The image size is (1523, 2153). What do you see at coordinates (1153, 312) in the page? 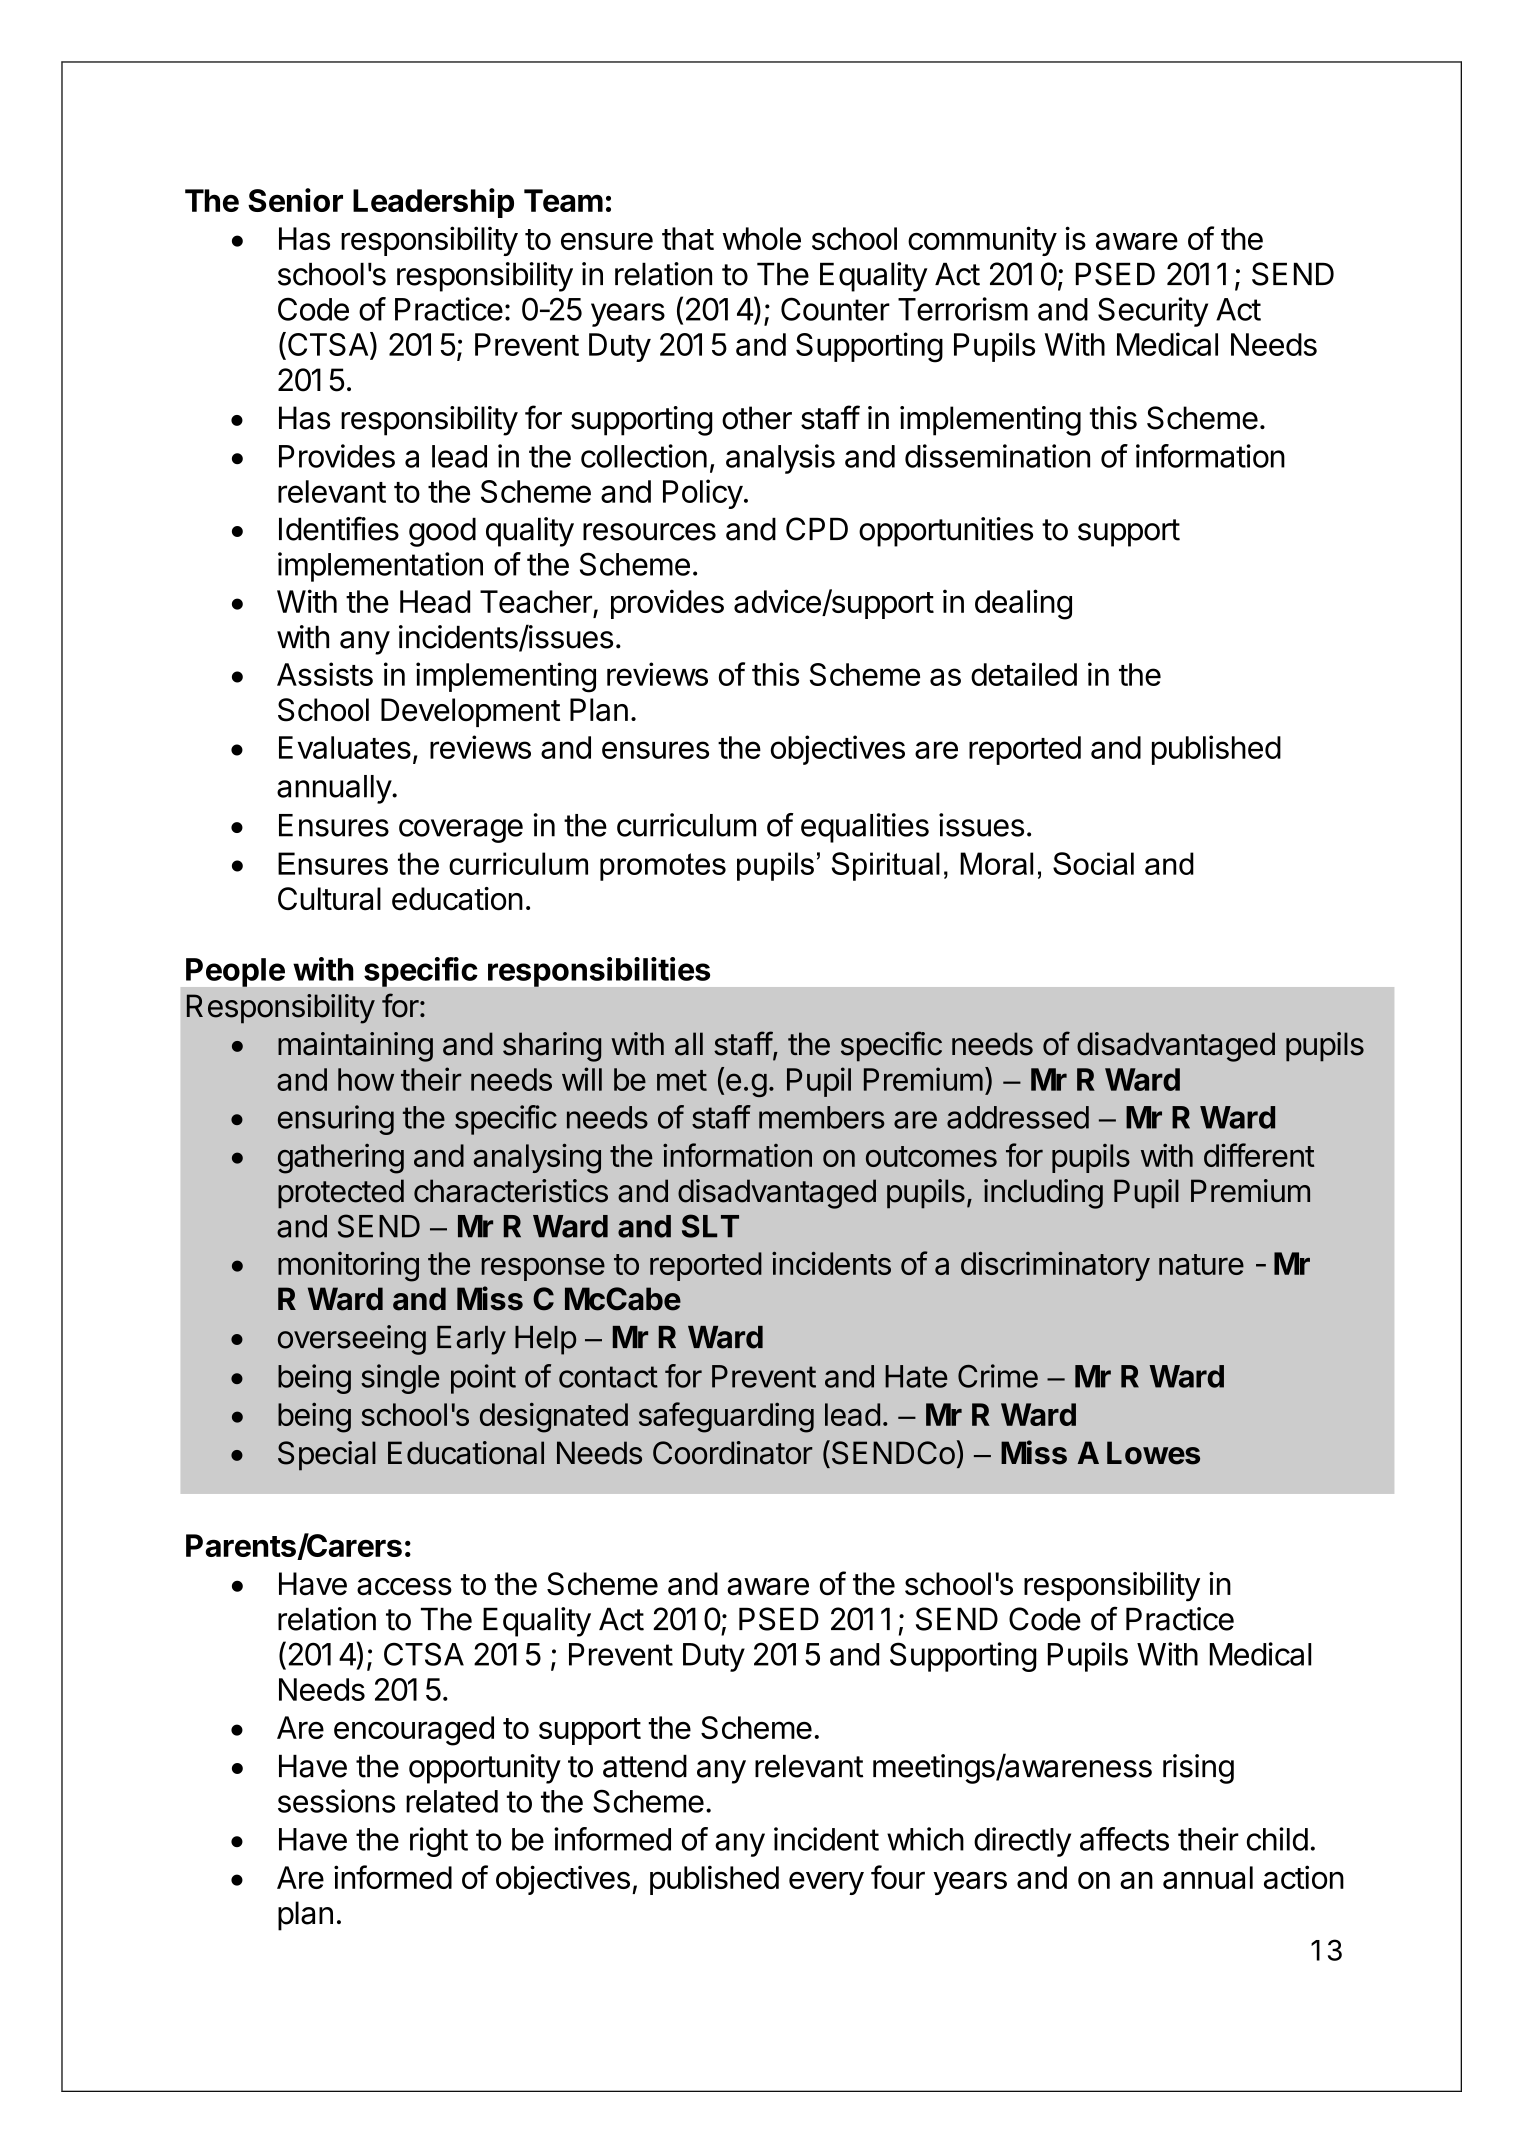
I see `Security` at bounding box center [1153, 312].
